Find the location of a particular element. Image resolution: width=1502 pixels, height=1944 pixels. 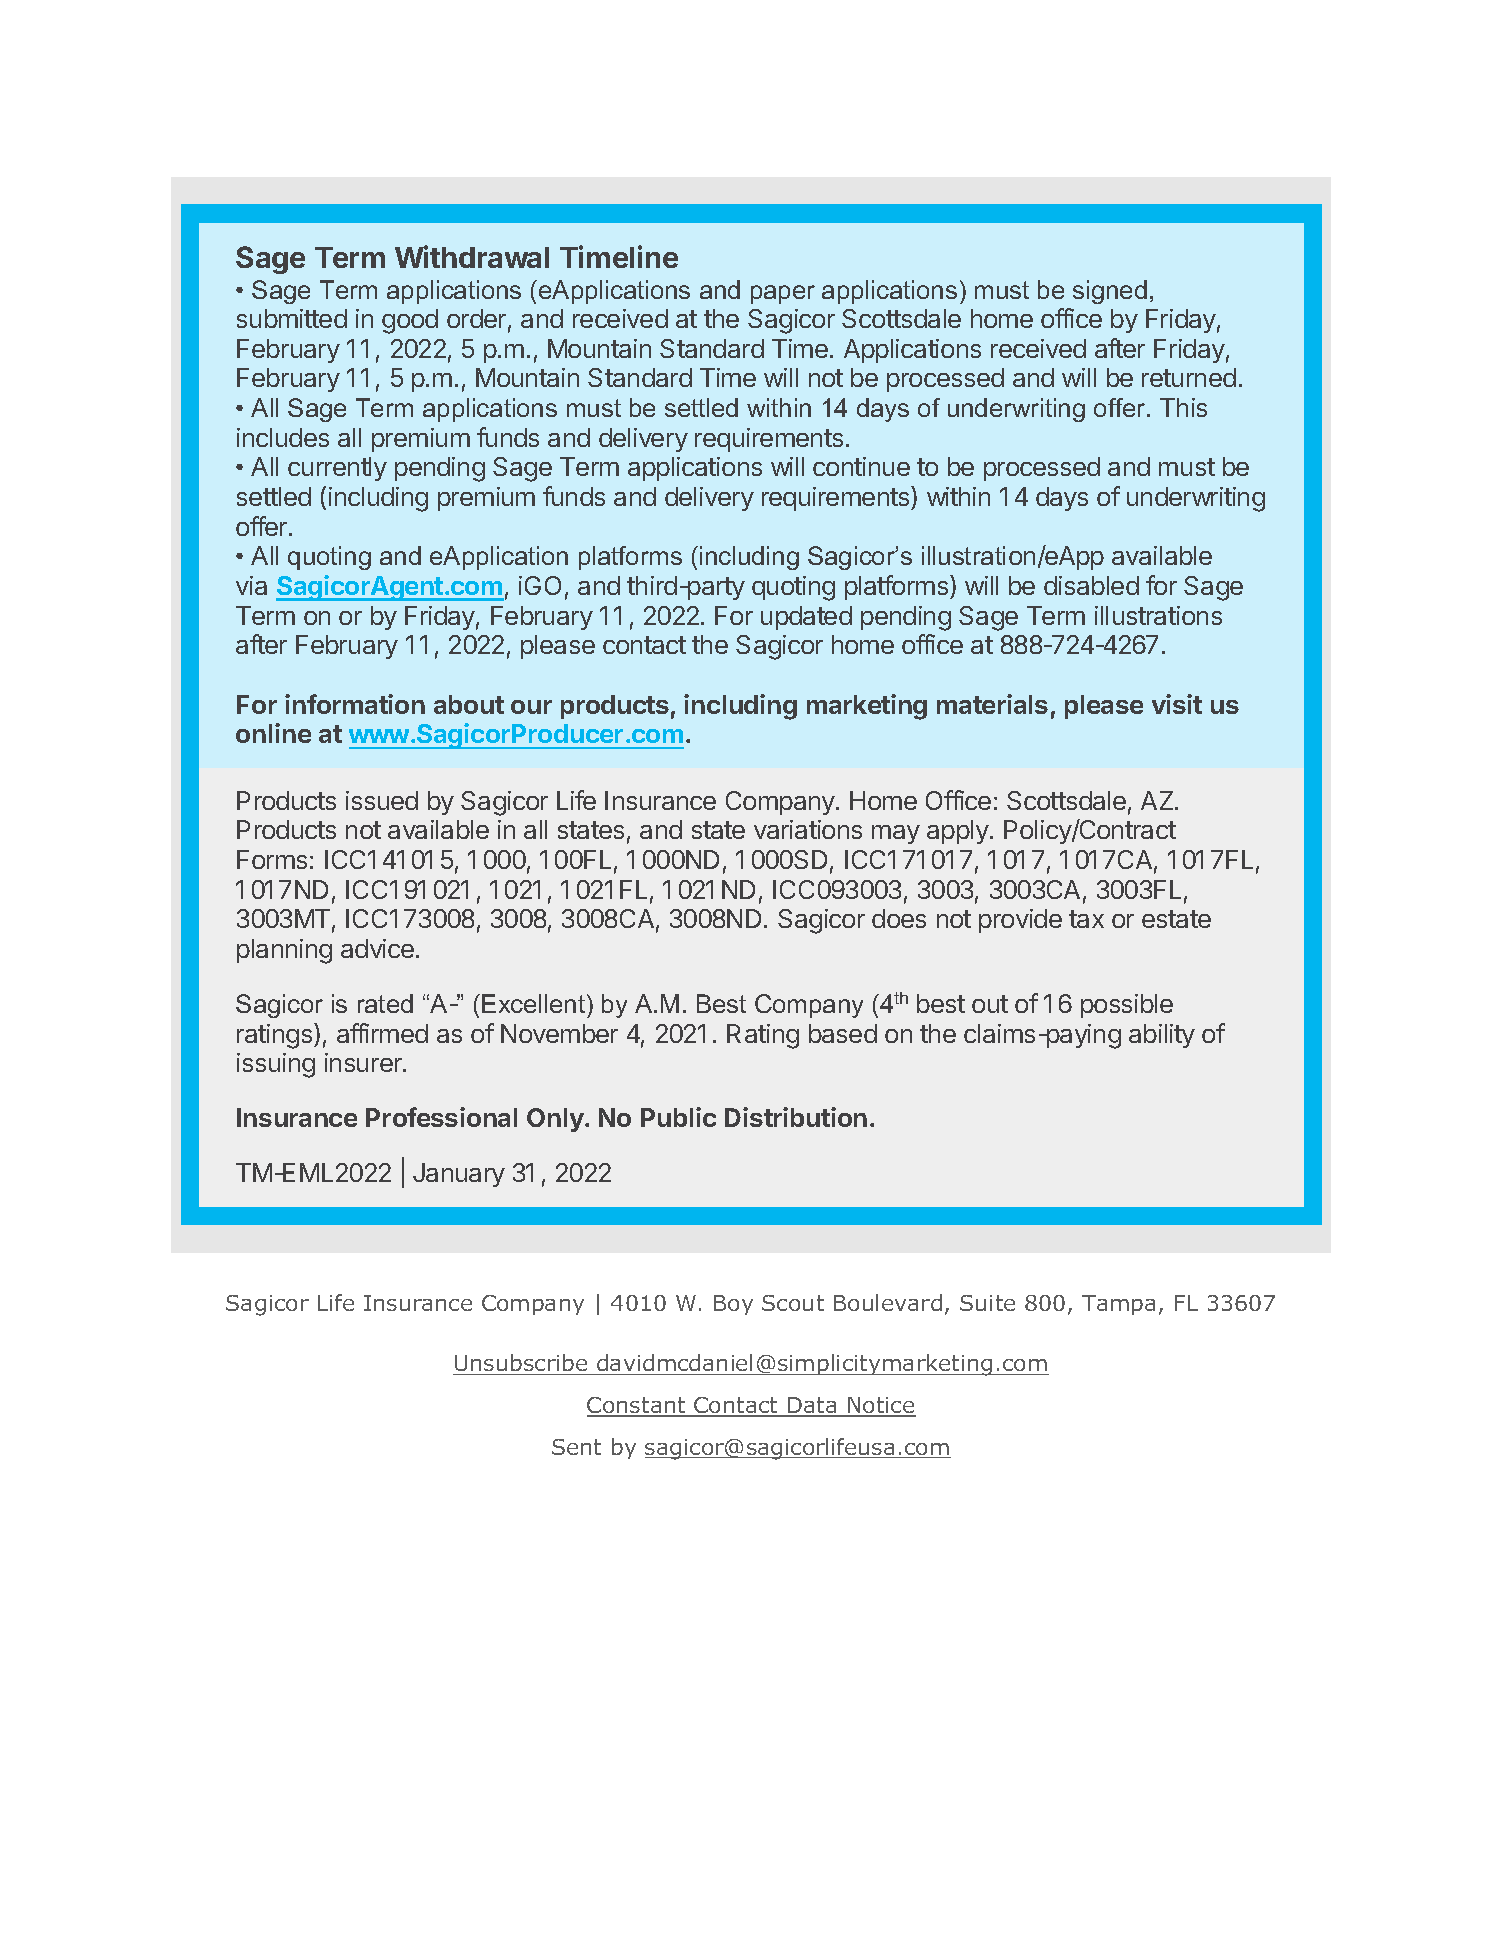

good is located at coordinates (410, 321).
